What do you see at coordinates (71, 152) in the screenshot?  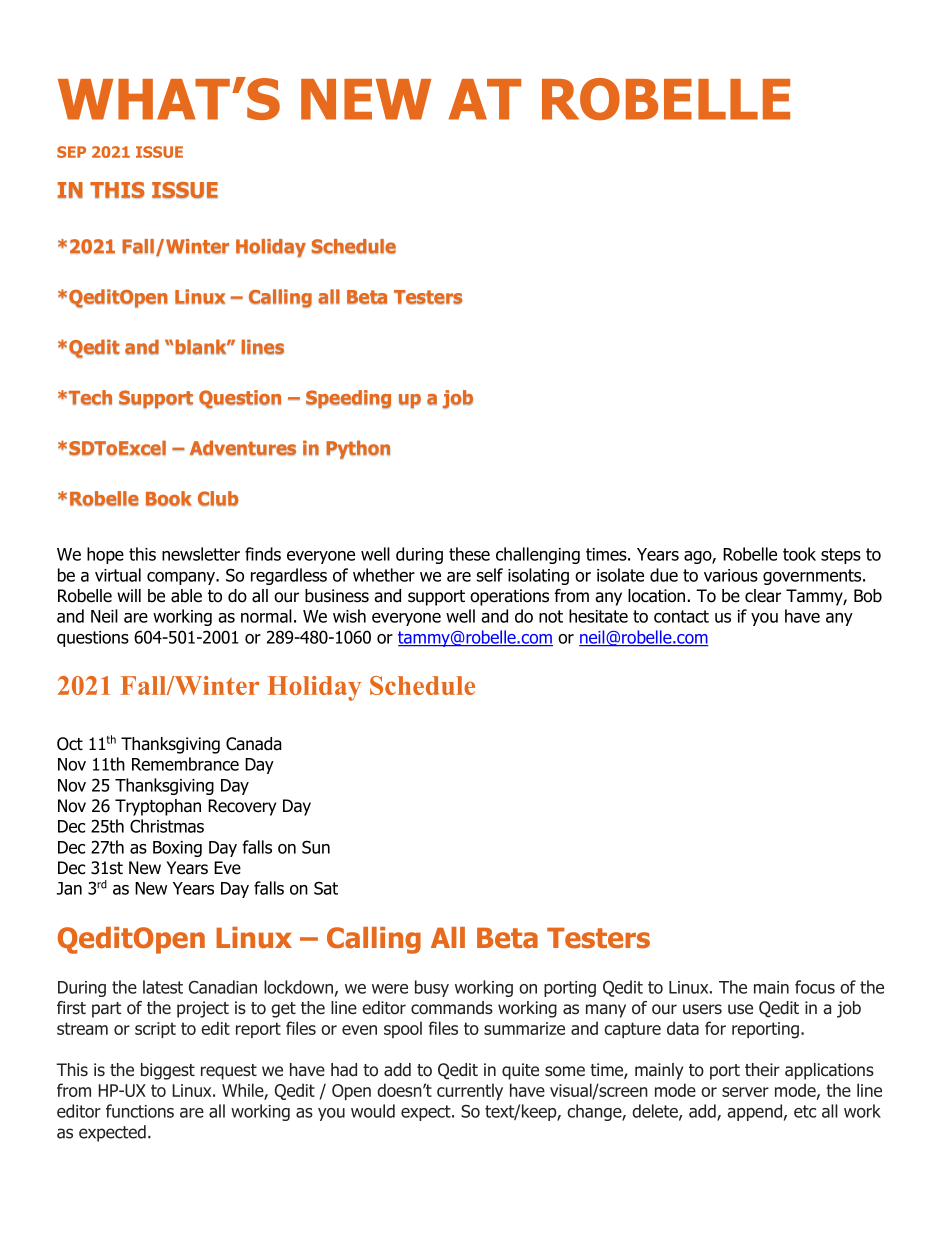 I see `SEP` at bounding box center [71, 152].
